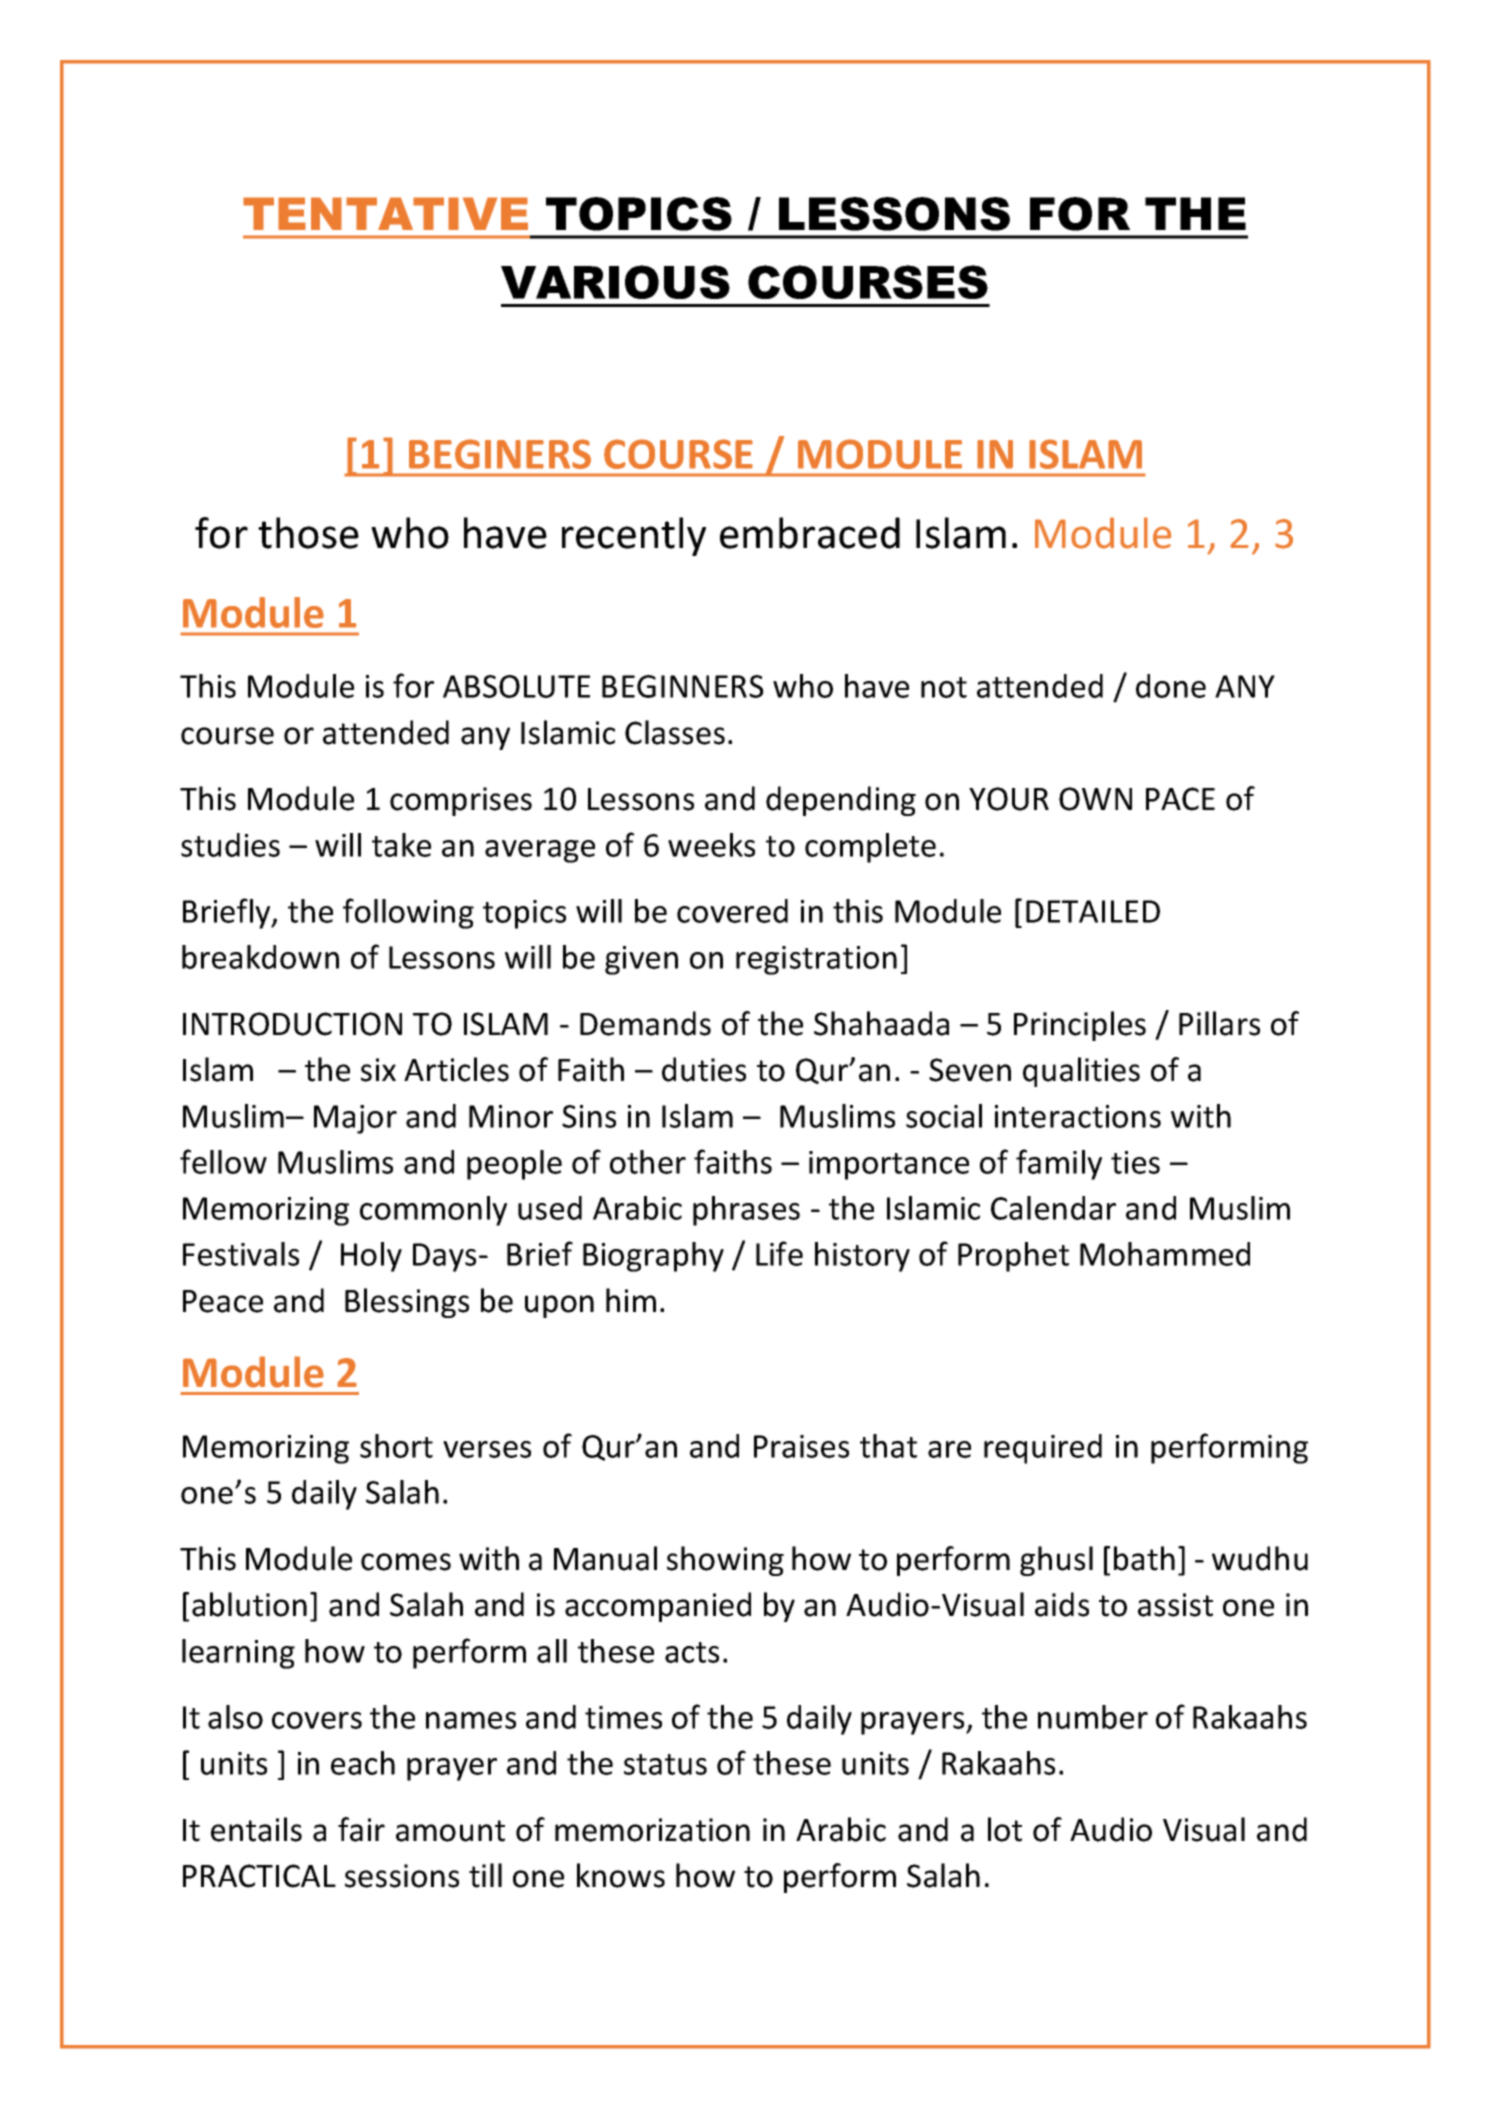 The image size is (1490, 2108). Describe the element at coordinates (1005, 1829) in the image. I see `lot` at that location.
